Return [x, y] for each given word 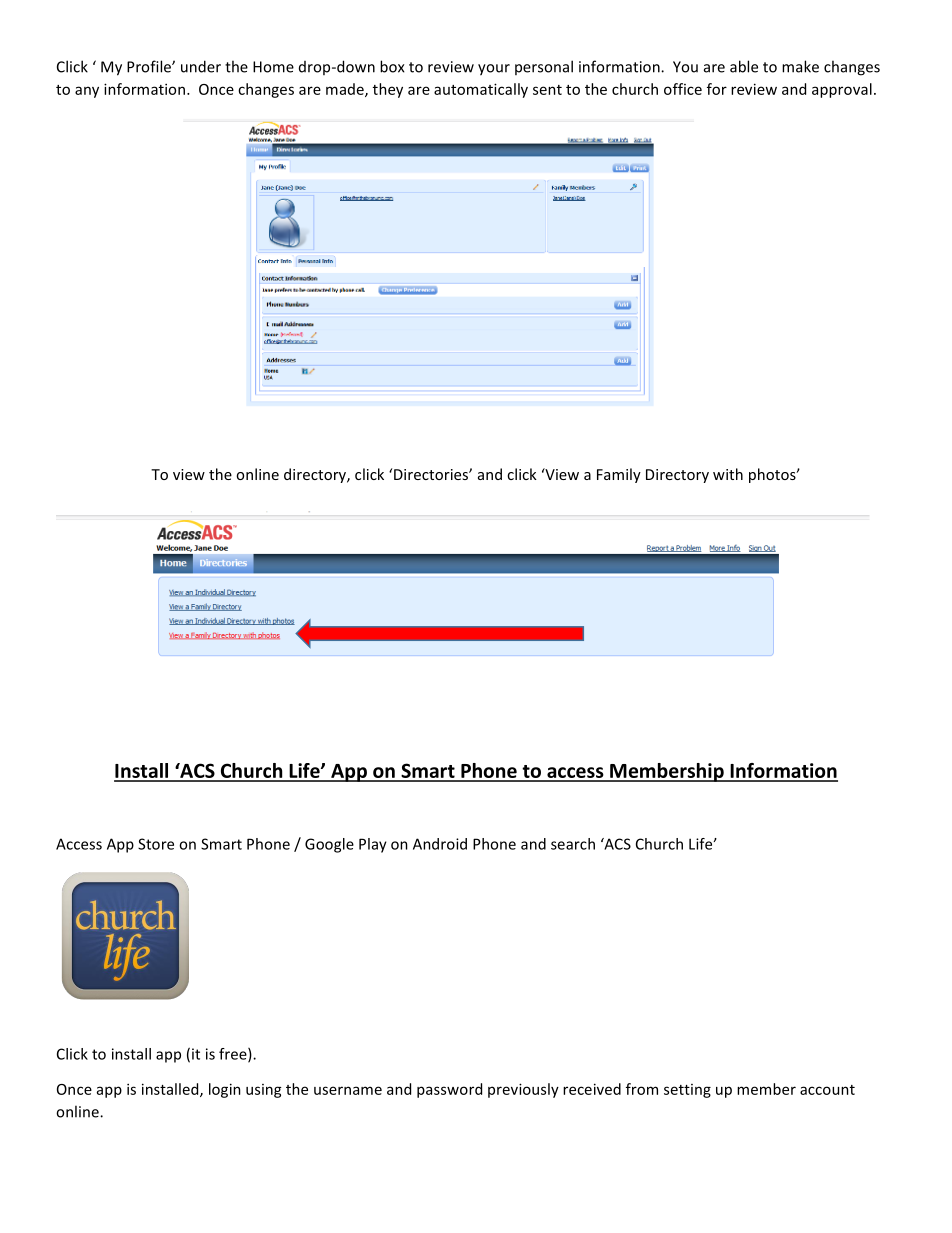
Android [440, 844]
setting [687, 1091]
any [87, 92]
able [744, 66]
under [201, 66]
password [449, 1090]
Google [329, 845]
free [234, 1055]
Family [619, 475]
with [728, 474]
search [573, 844]
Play [373, 845]
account [827, 1090]
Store [156, 844]
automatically [481, 90]
